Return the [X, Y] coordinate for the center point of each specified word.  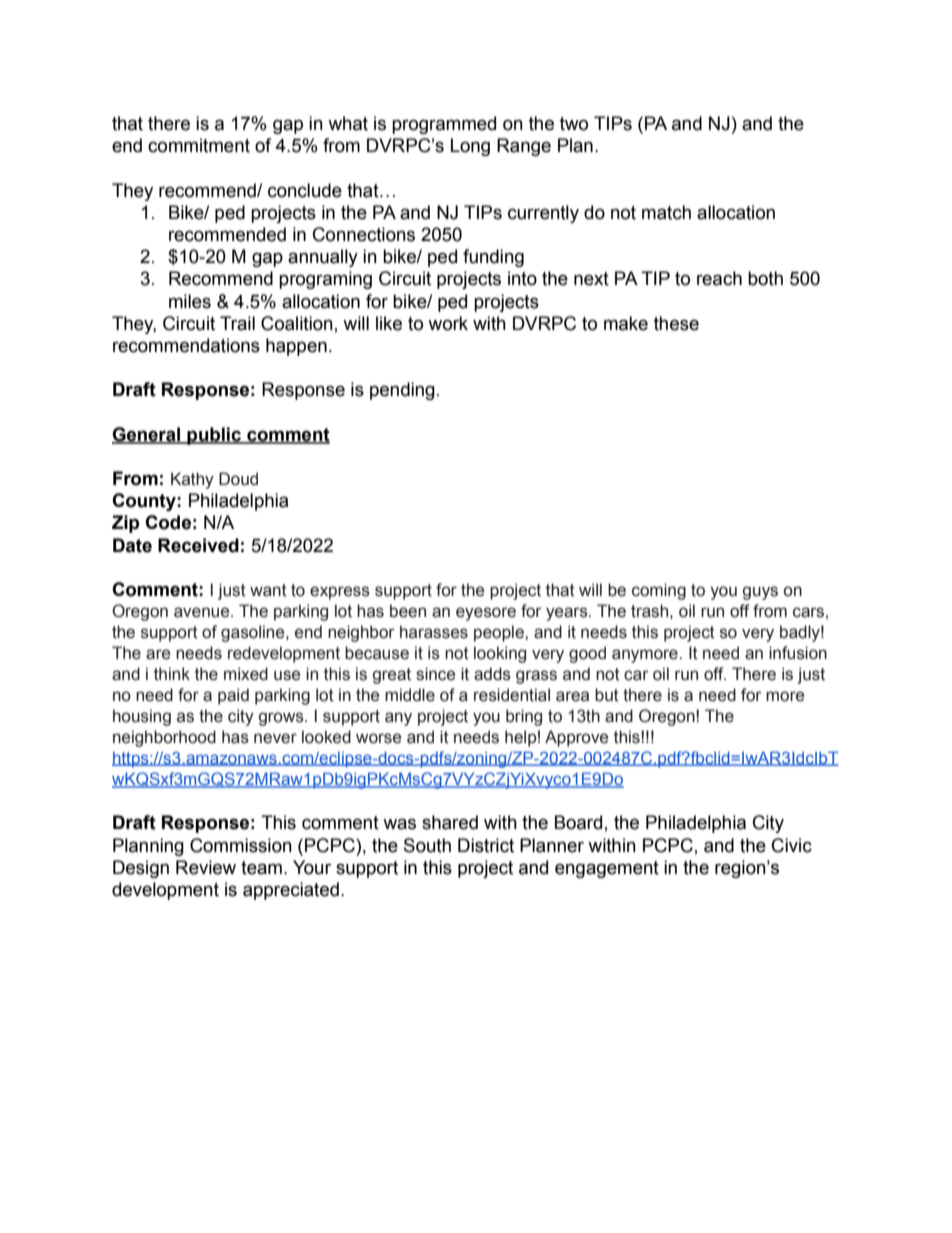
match [666, 212]
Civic [792, 845]
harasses [434, 632]
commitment [199, 145]
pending [402, 391]
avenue [203, 612]
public [214, 436]
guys [760, 593]
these [676, 323]
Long [470, 147]
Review [206, 867]
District [486, 845]
